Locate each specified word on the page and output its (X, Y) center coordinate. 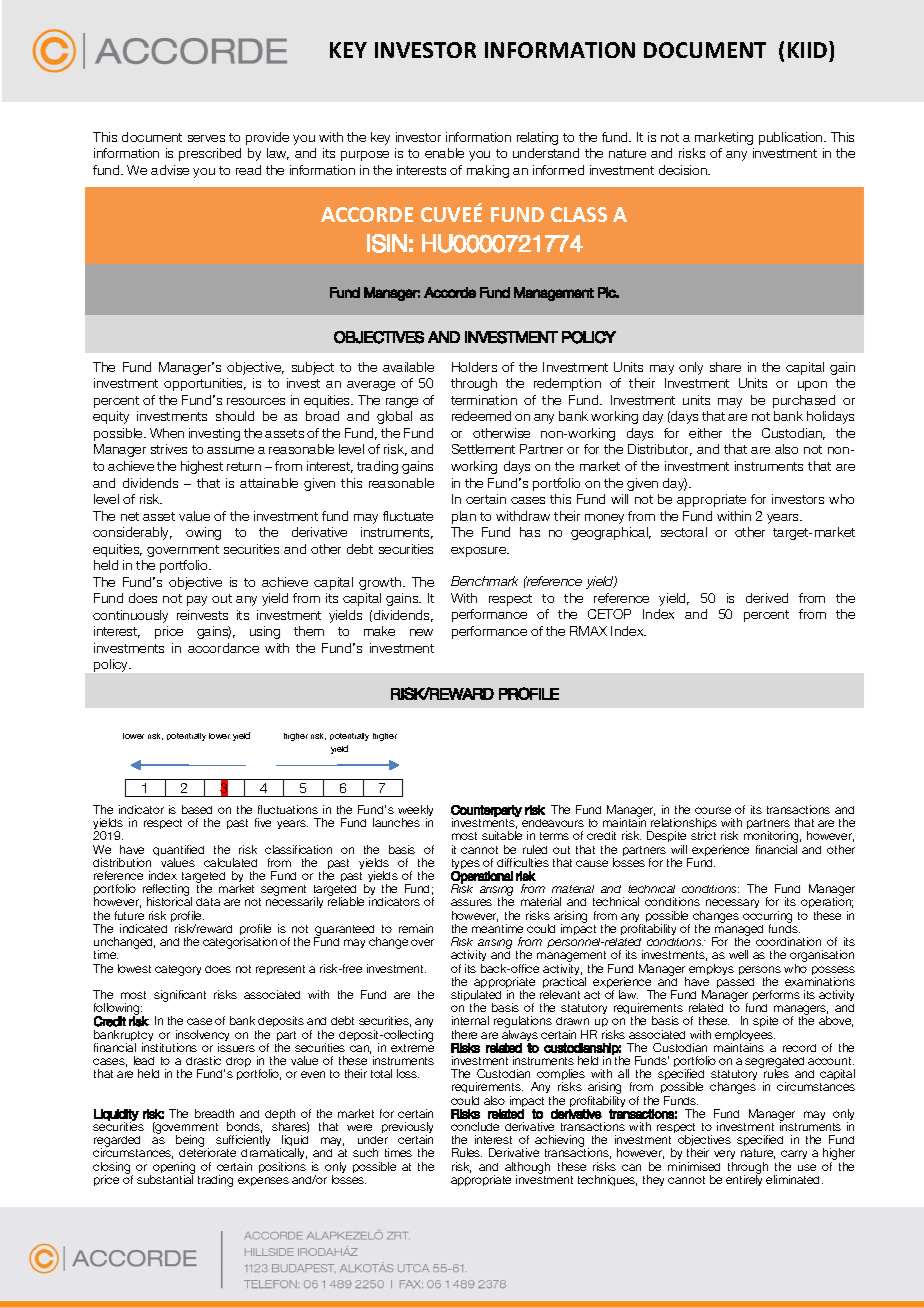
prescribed (210, 154)
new (421, 632)
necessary (732, 903)
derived (767, 598)
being (190, 1142)
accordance (223, 648)
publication (792, 138)
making (488, 171)
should (235, 416)
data (208, 902)
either (705, 433)
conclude (475, 1126)
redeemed (481, 416)
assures (471, 902)
